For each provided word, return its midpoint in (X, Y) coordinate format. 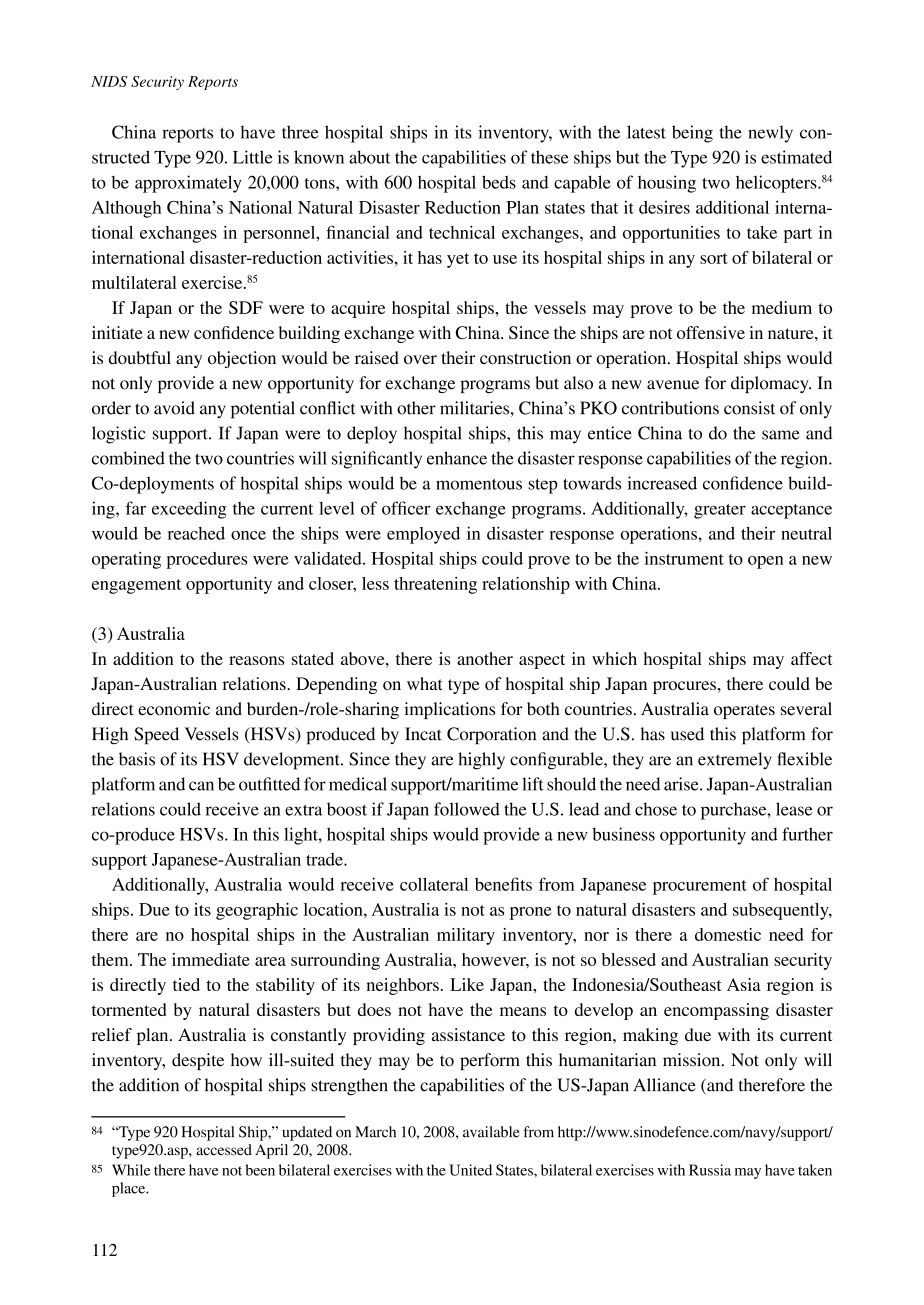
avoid (174, 408)
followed (467, 809)
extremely (735, 761)
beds (499, 182)
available (491, 1132)
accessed (224, 1150)
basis (137, 759)
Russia (710, 1170)
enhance (457, 458)
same (781, 435)
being (692, 134)
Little (253, 157)
